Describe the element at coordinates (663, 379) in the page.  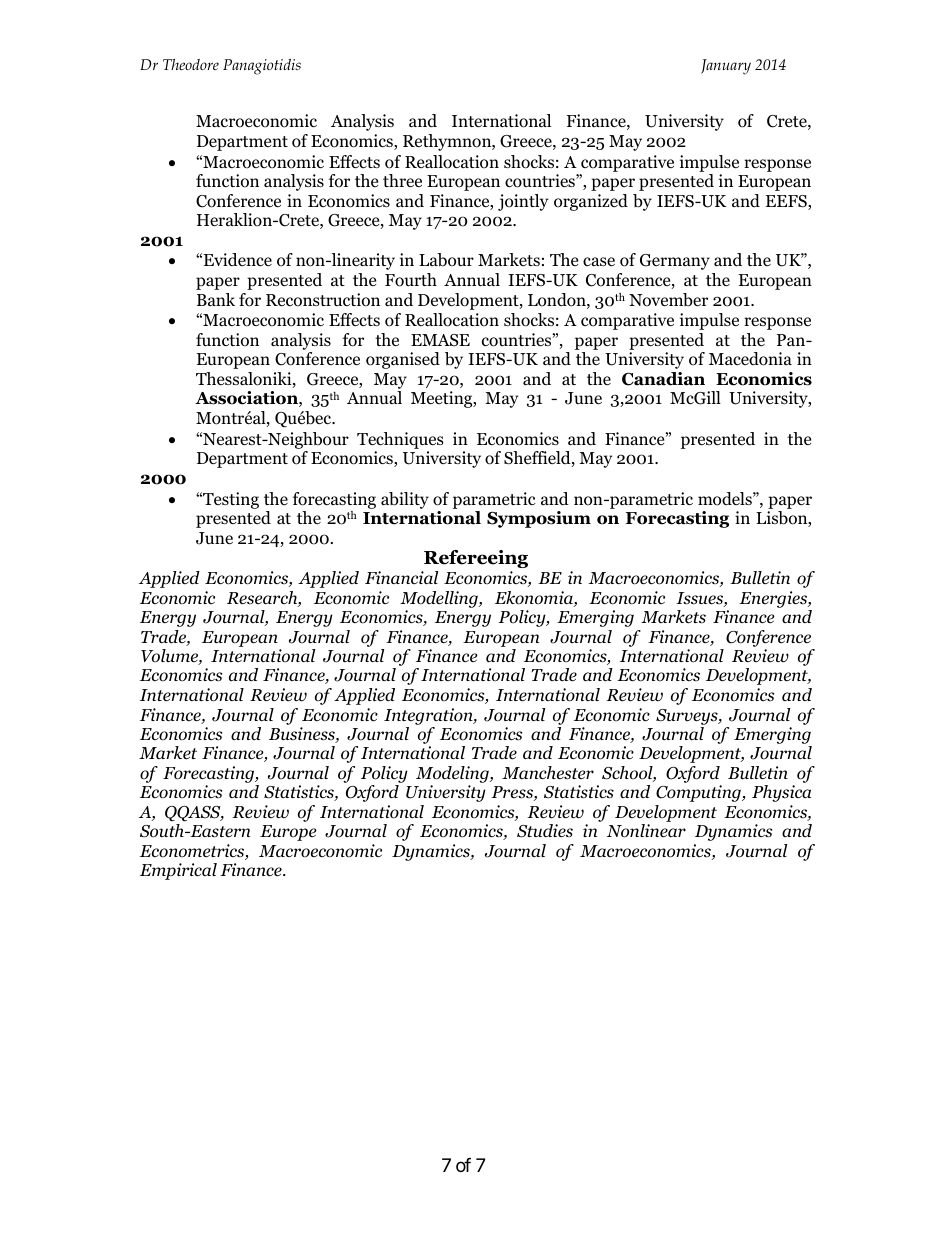
I see `Canadian` at that location.
